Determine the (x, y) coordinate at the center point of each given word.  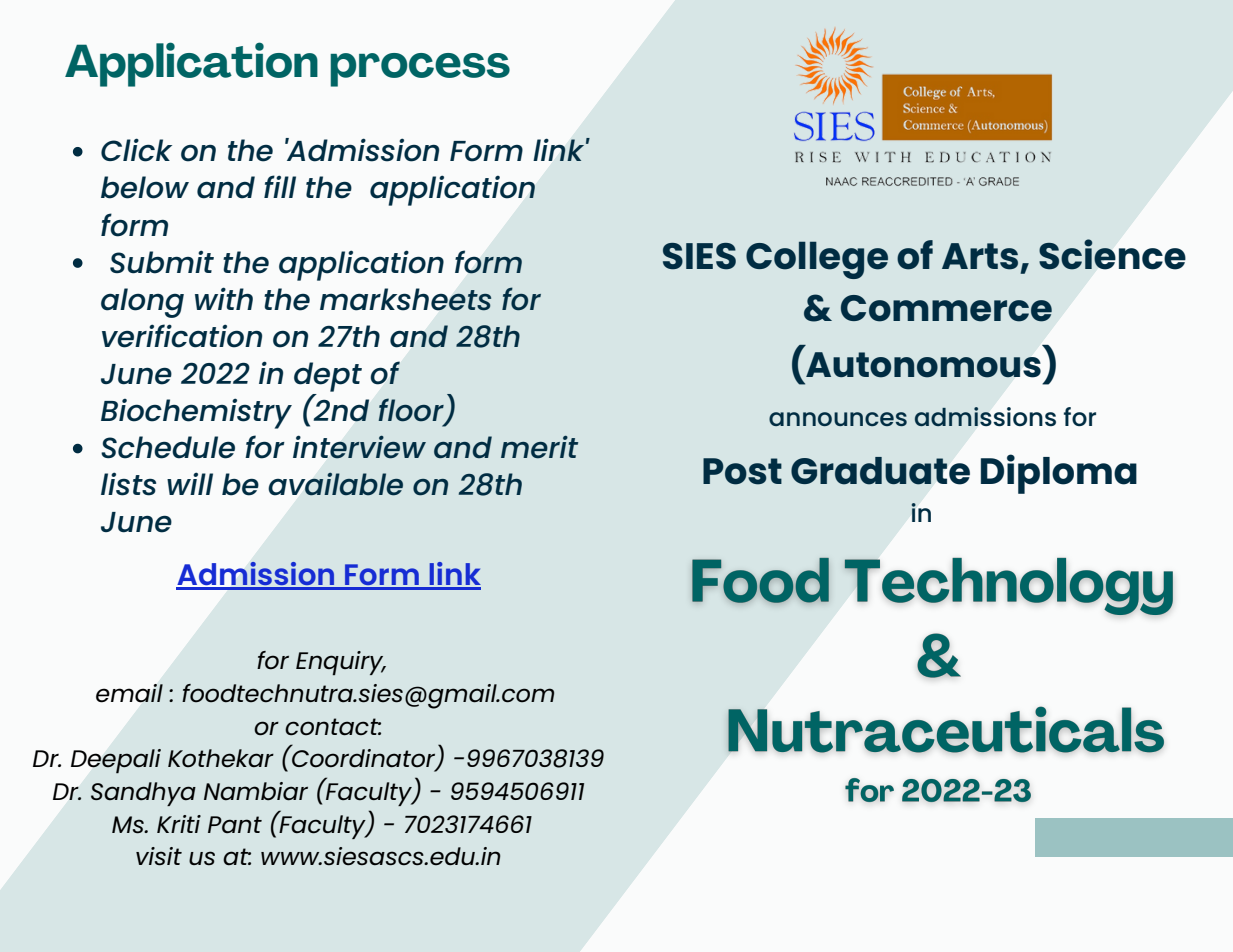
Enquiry (341, 663)
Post (742, 471)
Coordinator (364, 758)
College (817, 260)
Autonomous (923, 365)
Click (136, 150)
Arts (980, 256)
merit (539, 447)
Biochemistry (196, 413)
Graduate (880, 471)
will (190, 483)
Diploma (1059, 474)
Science (1112, 254)
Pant (235, 824)
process (420, 70)
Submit (162, 262)
